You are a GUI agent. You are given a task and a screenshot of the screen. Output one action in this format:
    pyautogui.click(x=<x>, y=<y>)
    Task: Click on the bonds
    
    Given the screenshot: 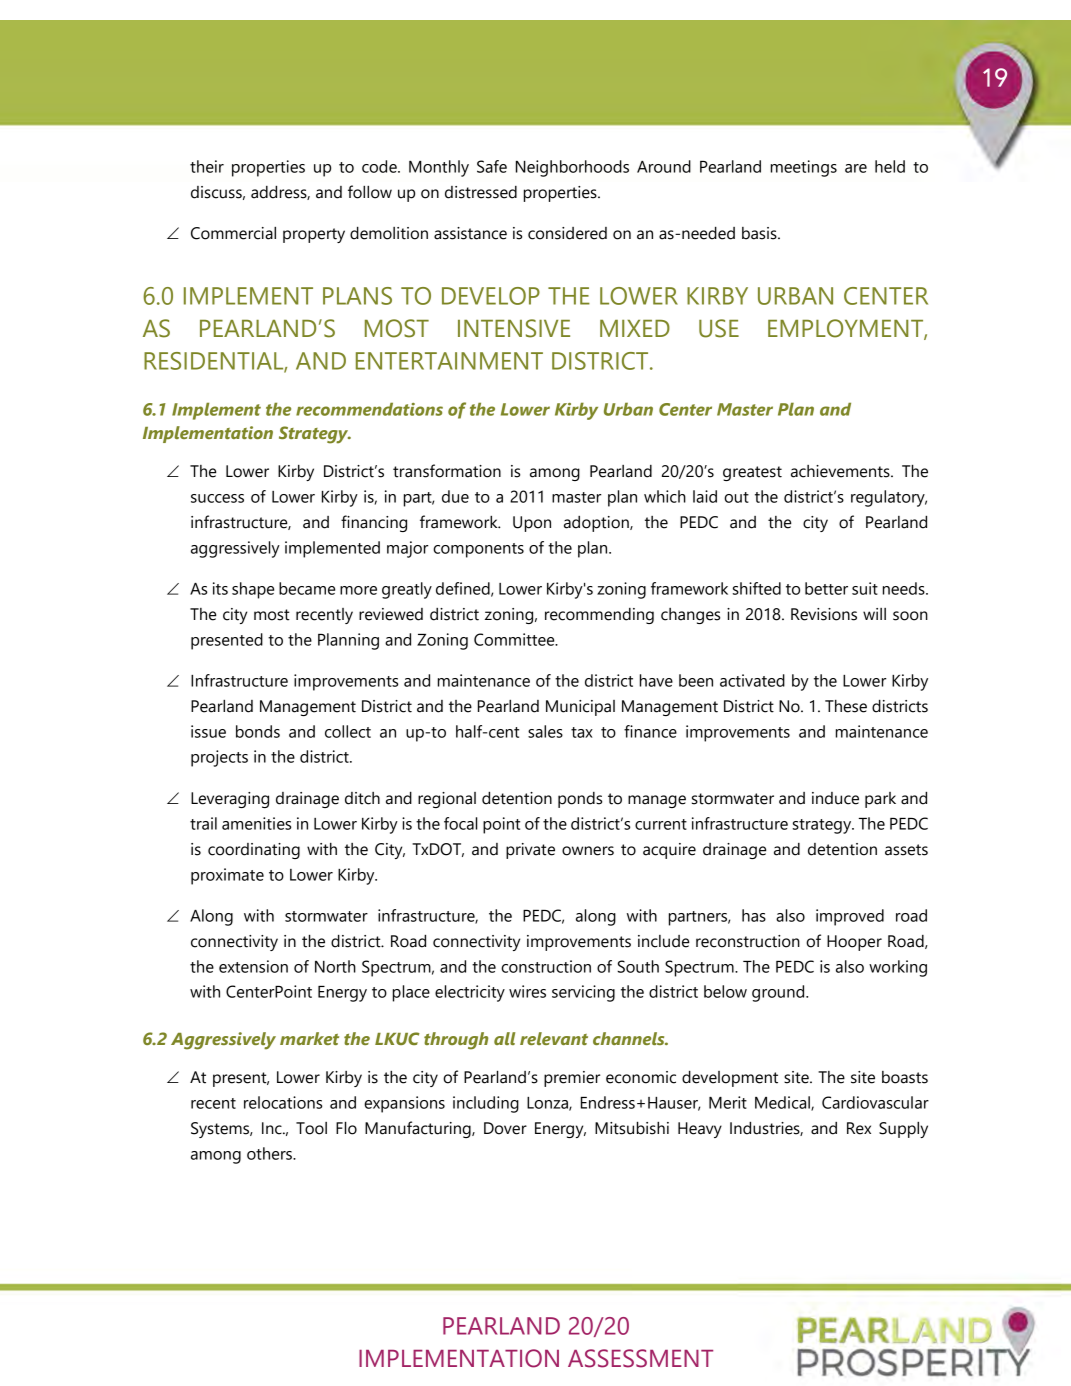 What is the action you would take?
    pyautogui.click(x=258, y=731)
